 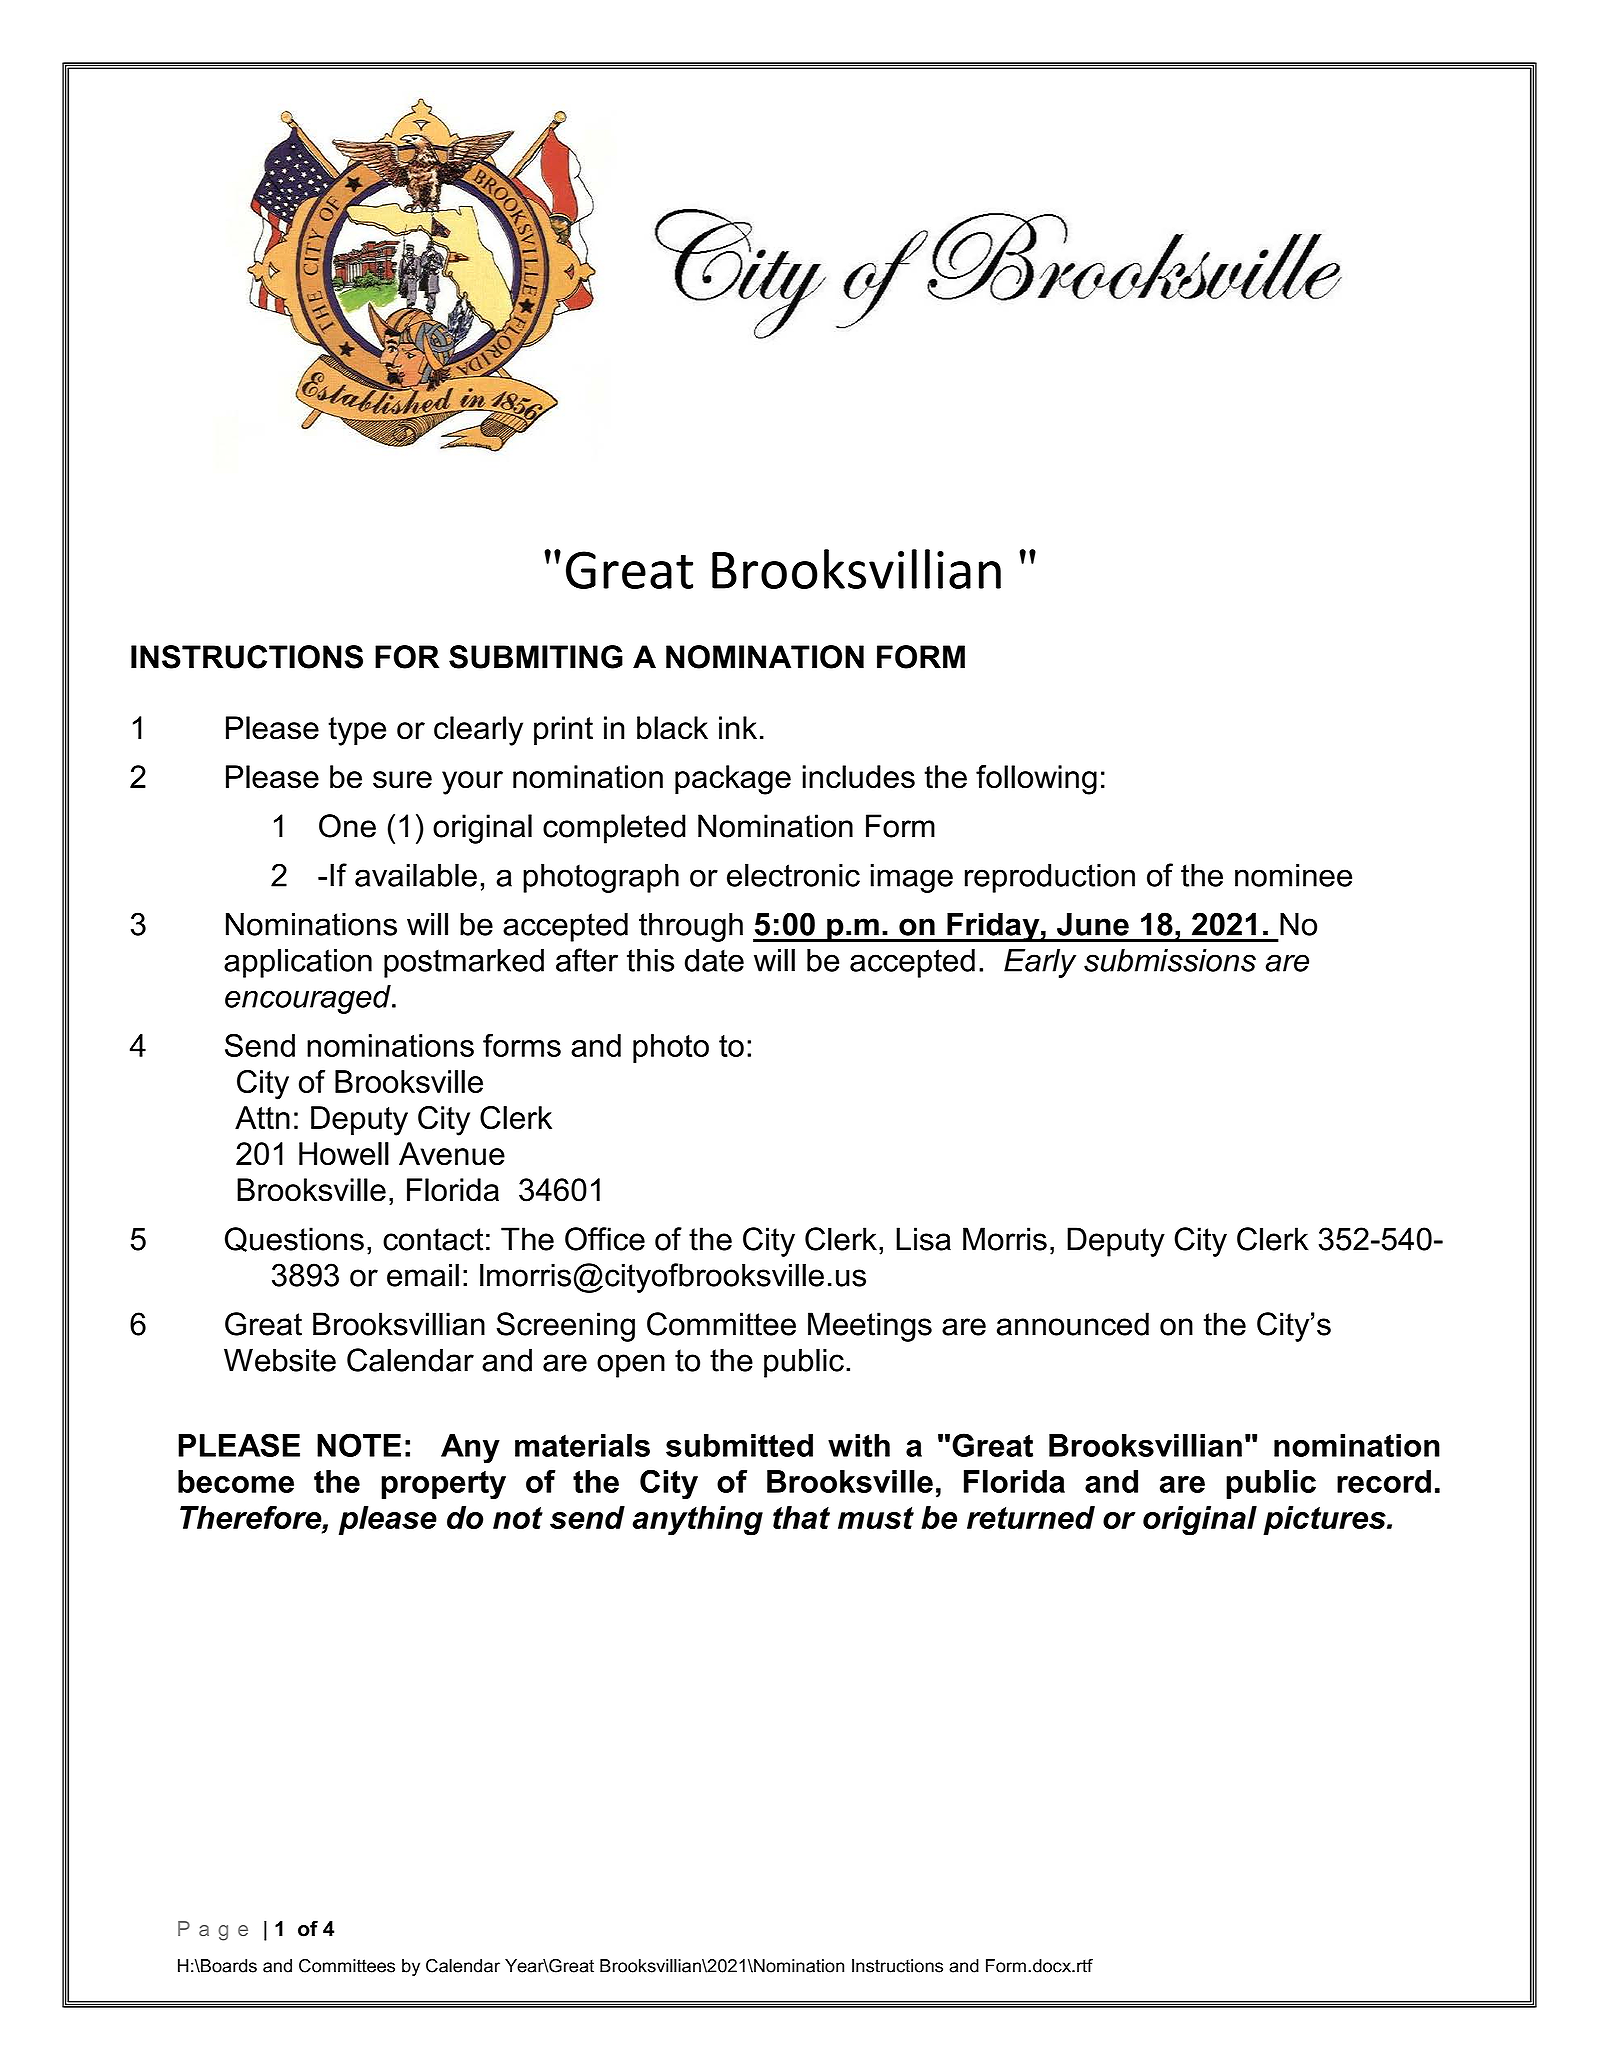 What do you see at coordinates (870, 1327) in the image?
I see `Meetings` at bounding box center [870, 1327].
